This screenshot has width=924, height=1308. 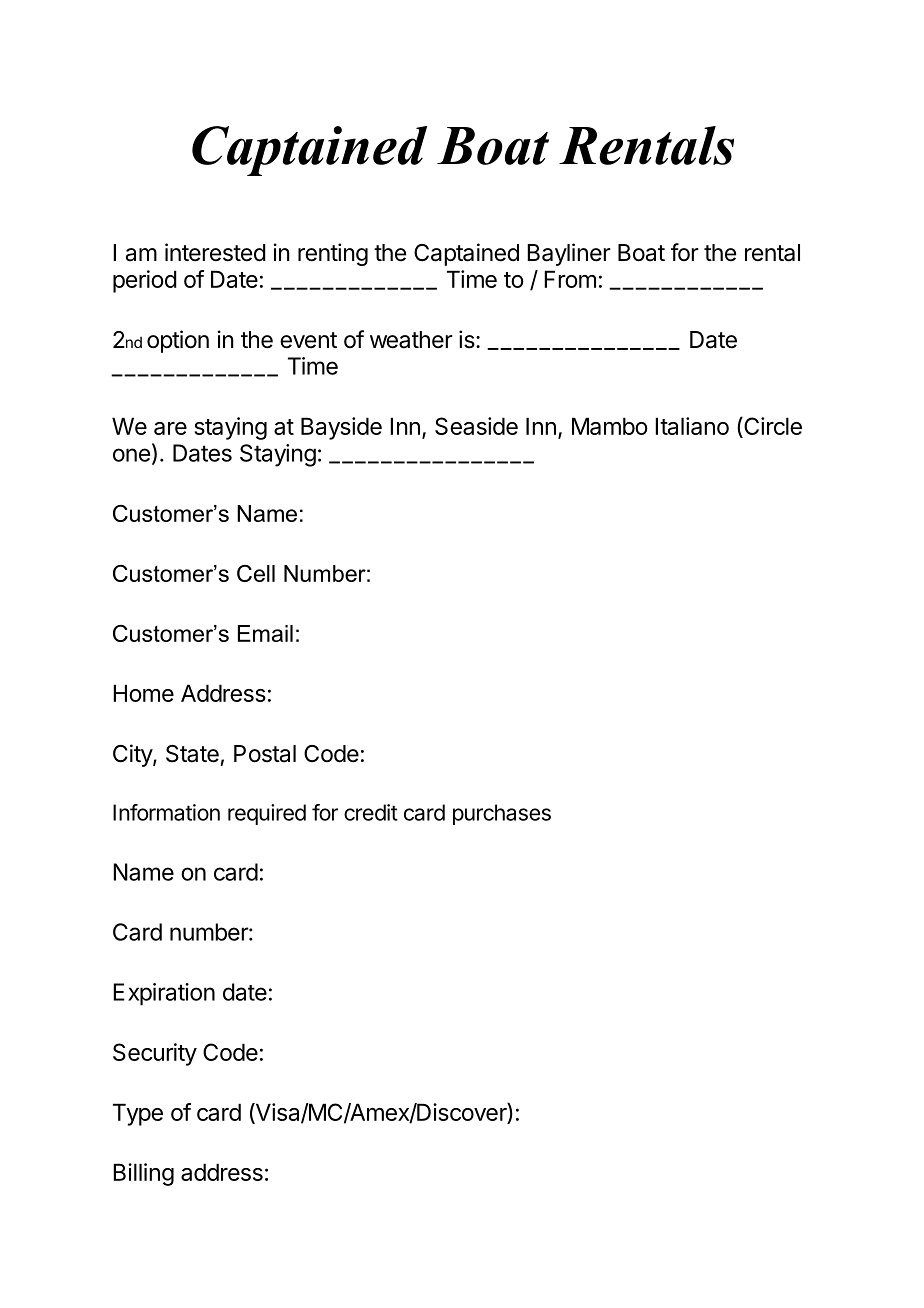 What do you see at coordinates (143, 1174) in the screenshot?
I see `Billing` at bounding box center [143, 1174].
